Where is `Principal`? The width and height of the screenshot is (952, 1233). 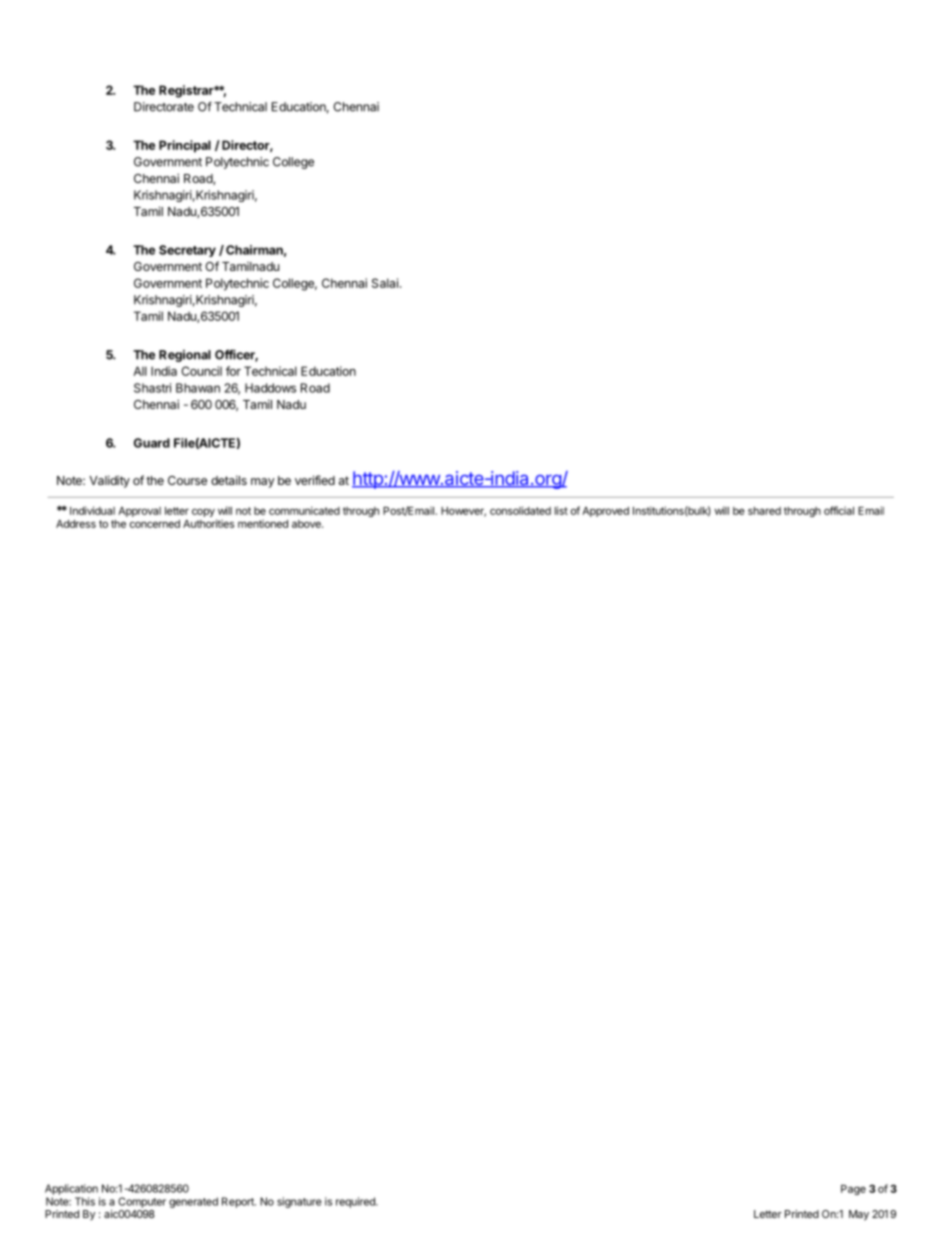
Principal is located at coordinates (185, 146).
